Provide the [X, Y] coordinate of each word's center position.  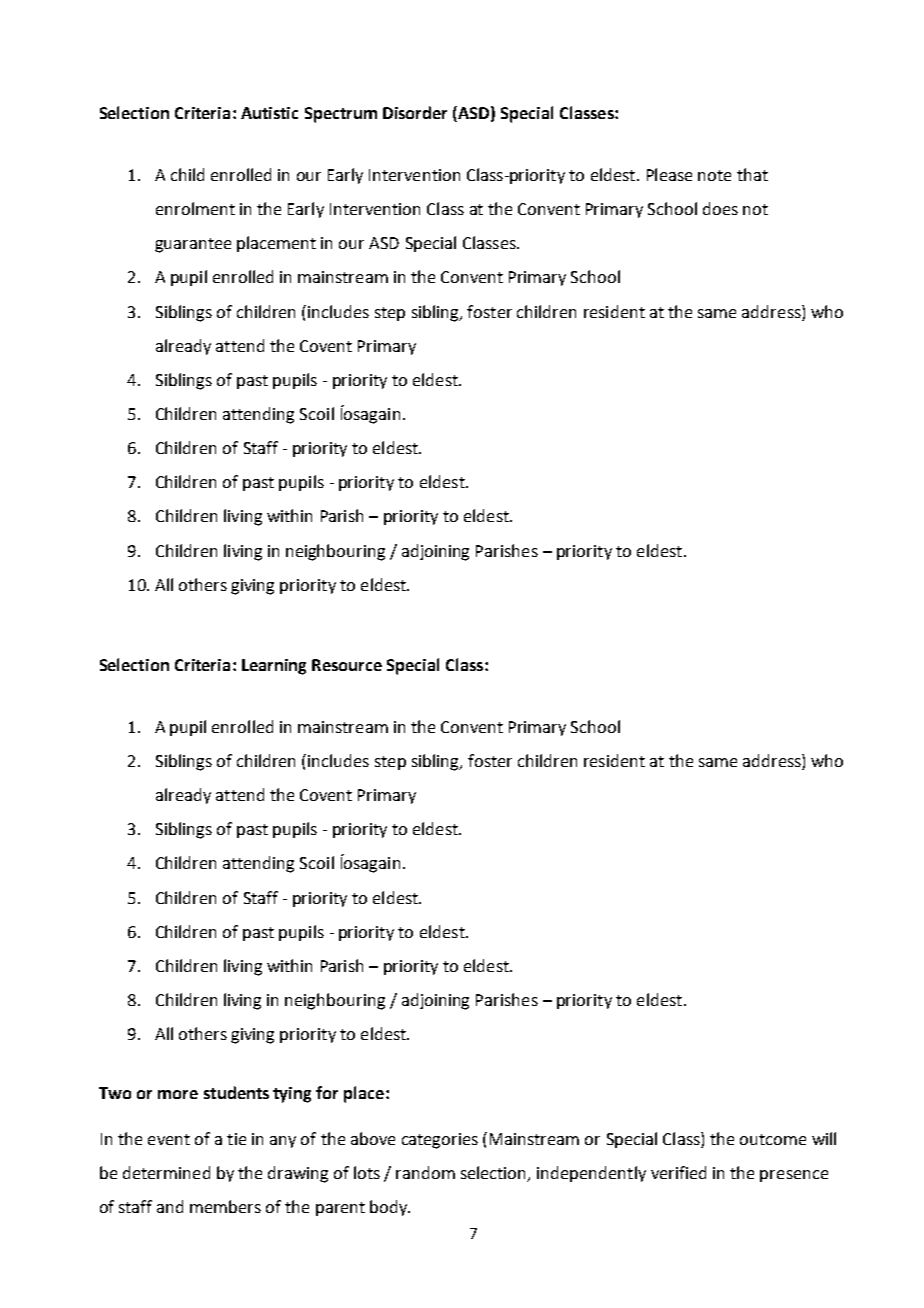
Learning [274, 667]
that [752, 174]
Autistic [269, 113]
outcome [773, 1139]
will [824, 1138]
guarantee [193, 245]
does [720, 208]
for [327, 1092]
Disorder [415, 112]
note [714, 175]
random [425, 1172]
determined [166, 1172]
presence [794, 1176]
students [236, 1092]
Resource [347, 665]
